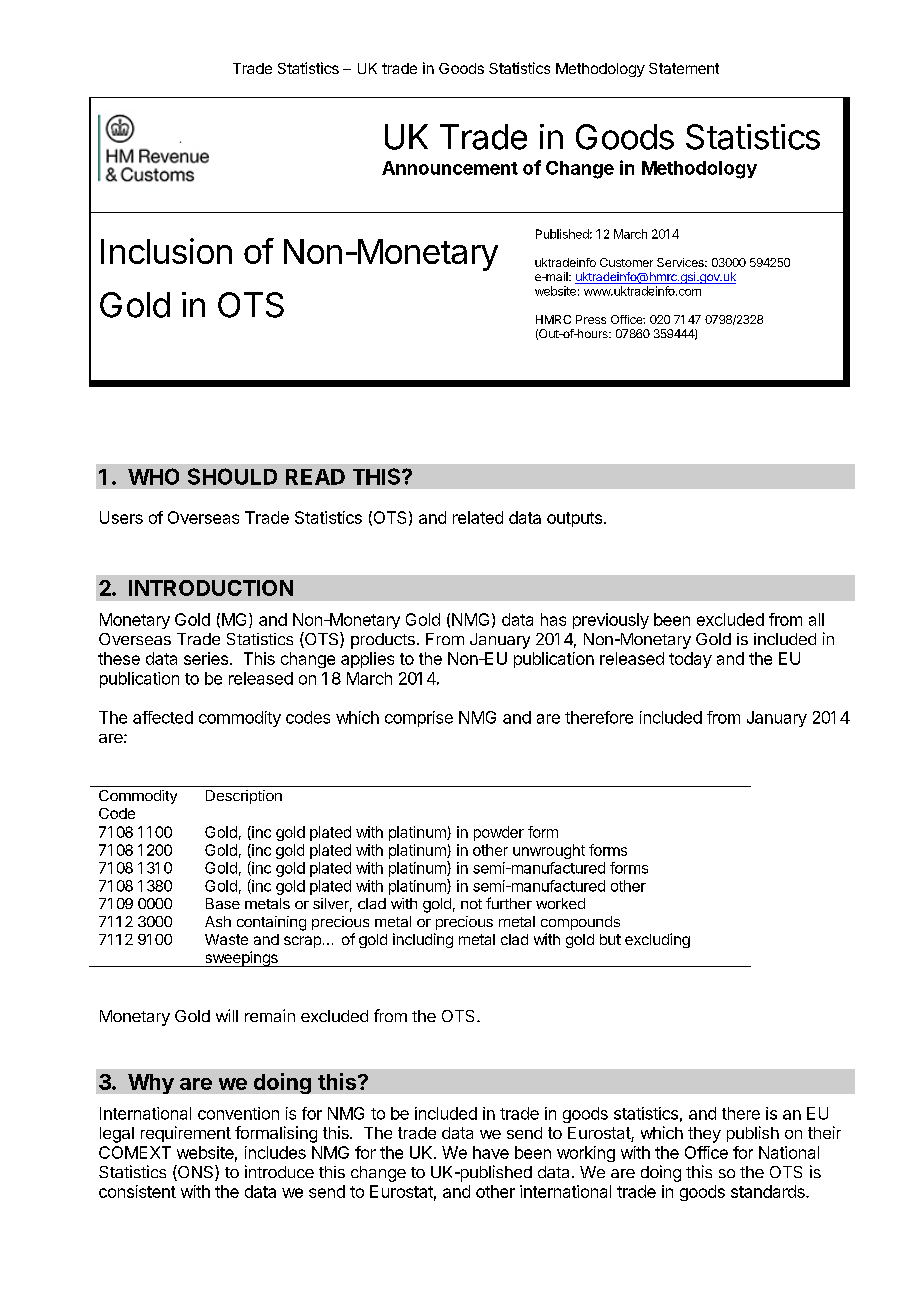 This image has height=1308, width=924. I want to click on Announcement, so click(450, 168).
